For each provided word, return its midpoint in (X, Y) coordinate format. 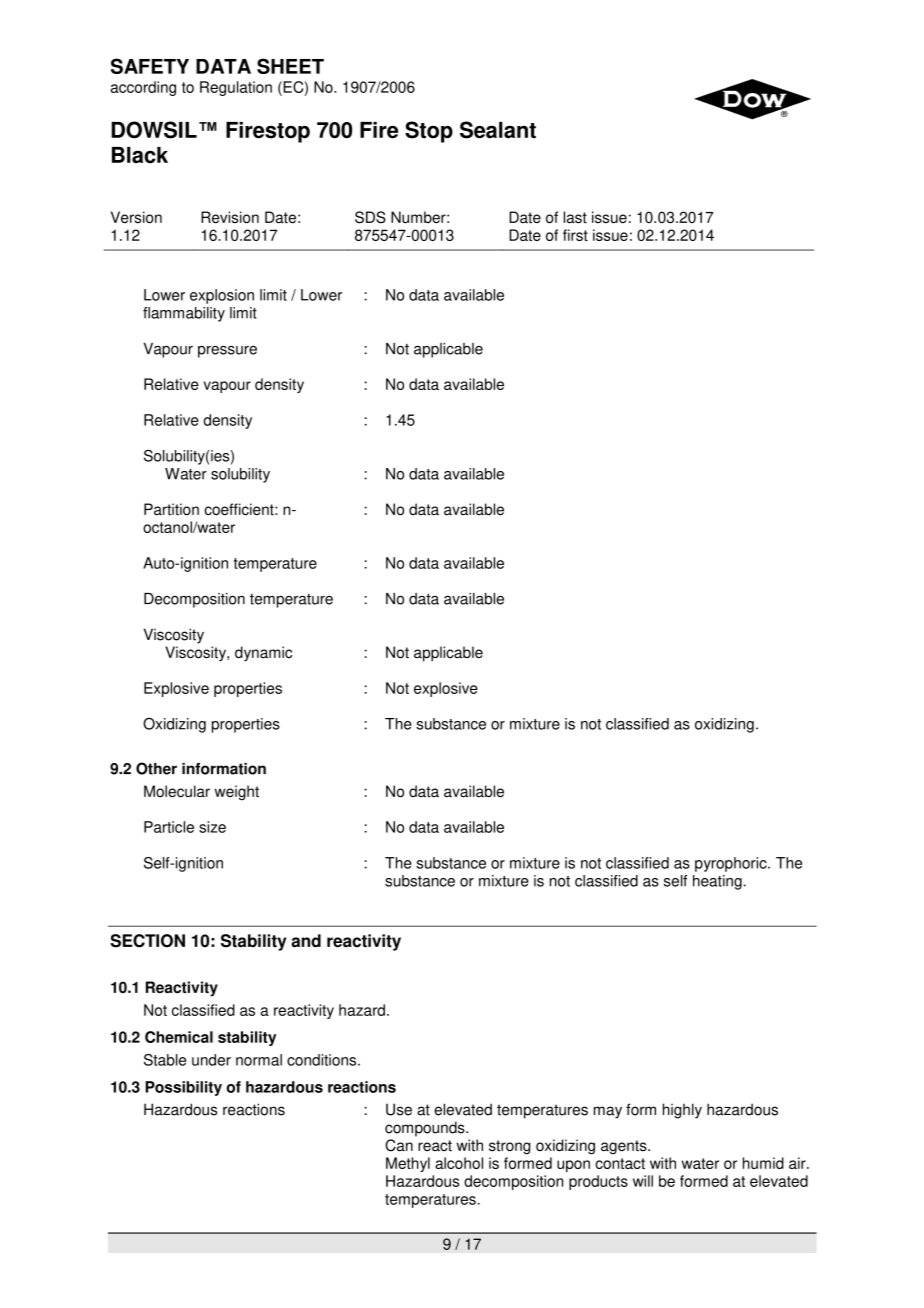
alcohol (459, 1163)
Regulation (236, 88)
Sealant (498, 130)
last (575, 217)
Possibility (183, 1088)
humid (763, 1163)
